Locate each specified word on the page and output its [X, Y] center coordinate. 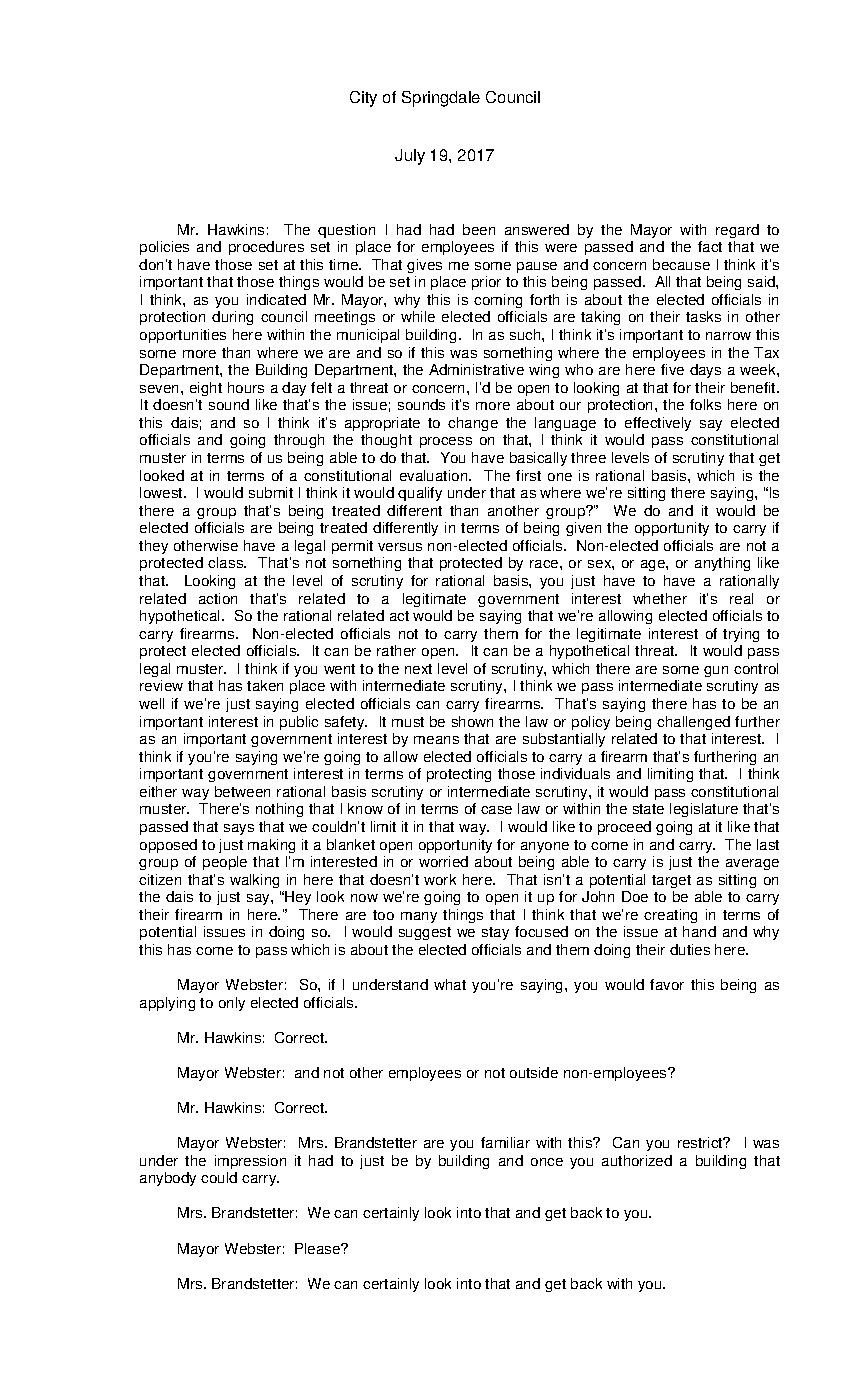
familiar [505, 1142]
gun [716, 671]
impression [250, 1162]
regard [737, 231]
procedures [266, 248]
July [410, 157]
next [418, 669]
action [218, 598]
